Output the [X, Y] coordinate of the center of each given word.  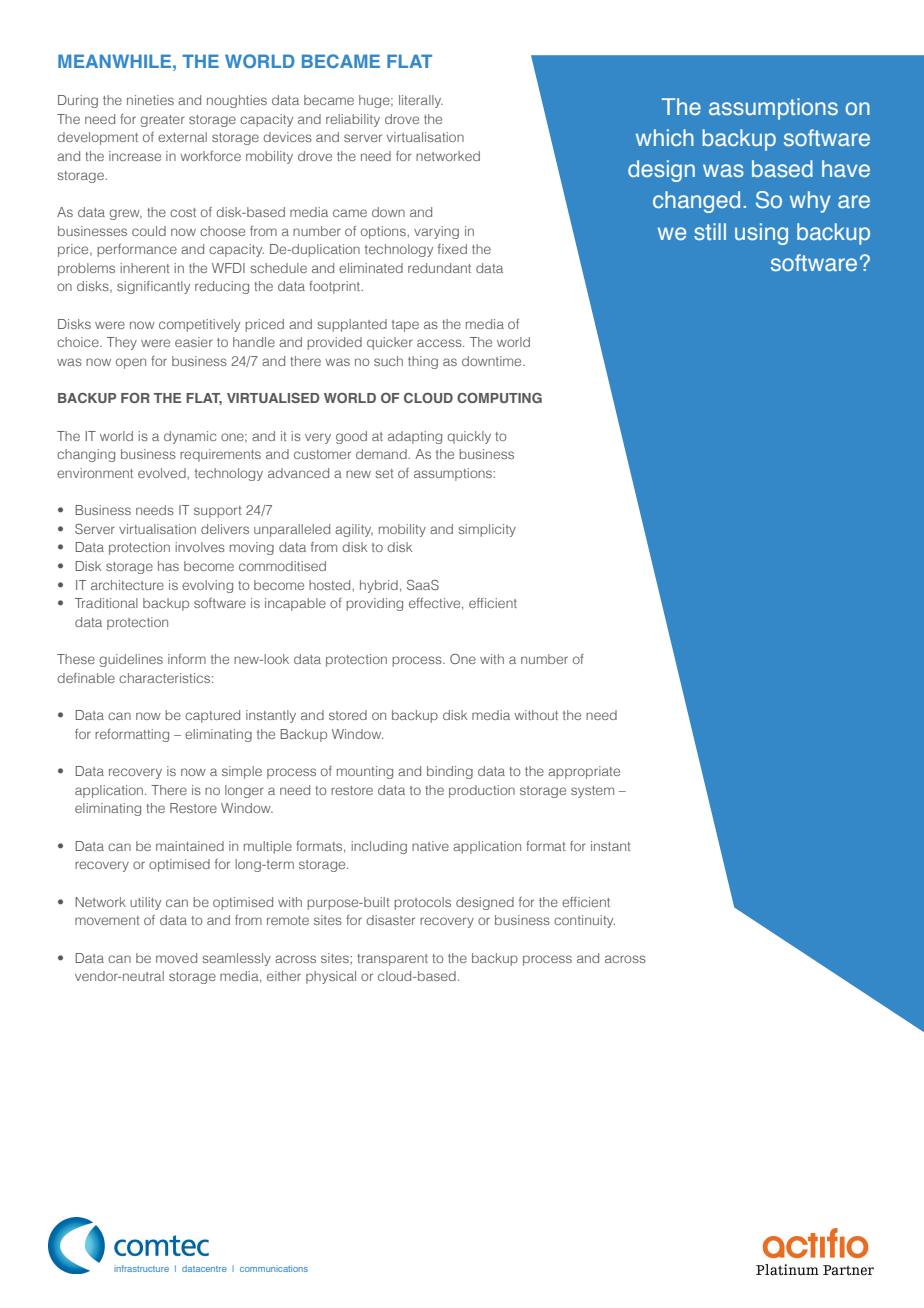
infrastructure [141, 1268]
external [182, 137]
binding [450, 772]
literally [421, 101]
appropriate [584, 772]
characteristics [166, 678]
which [665, 137]
